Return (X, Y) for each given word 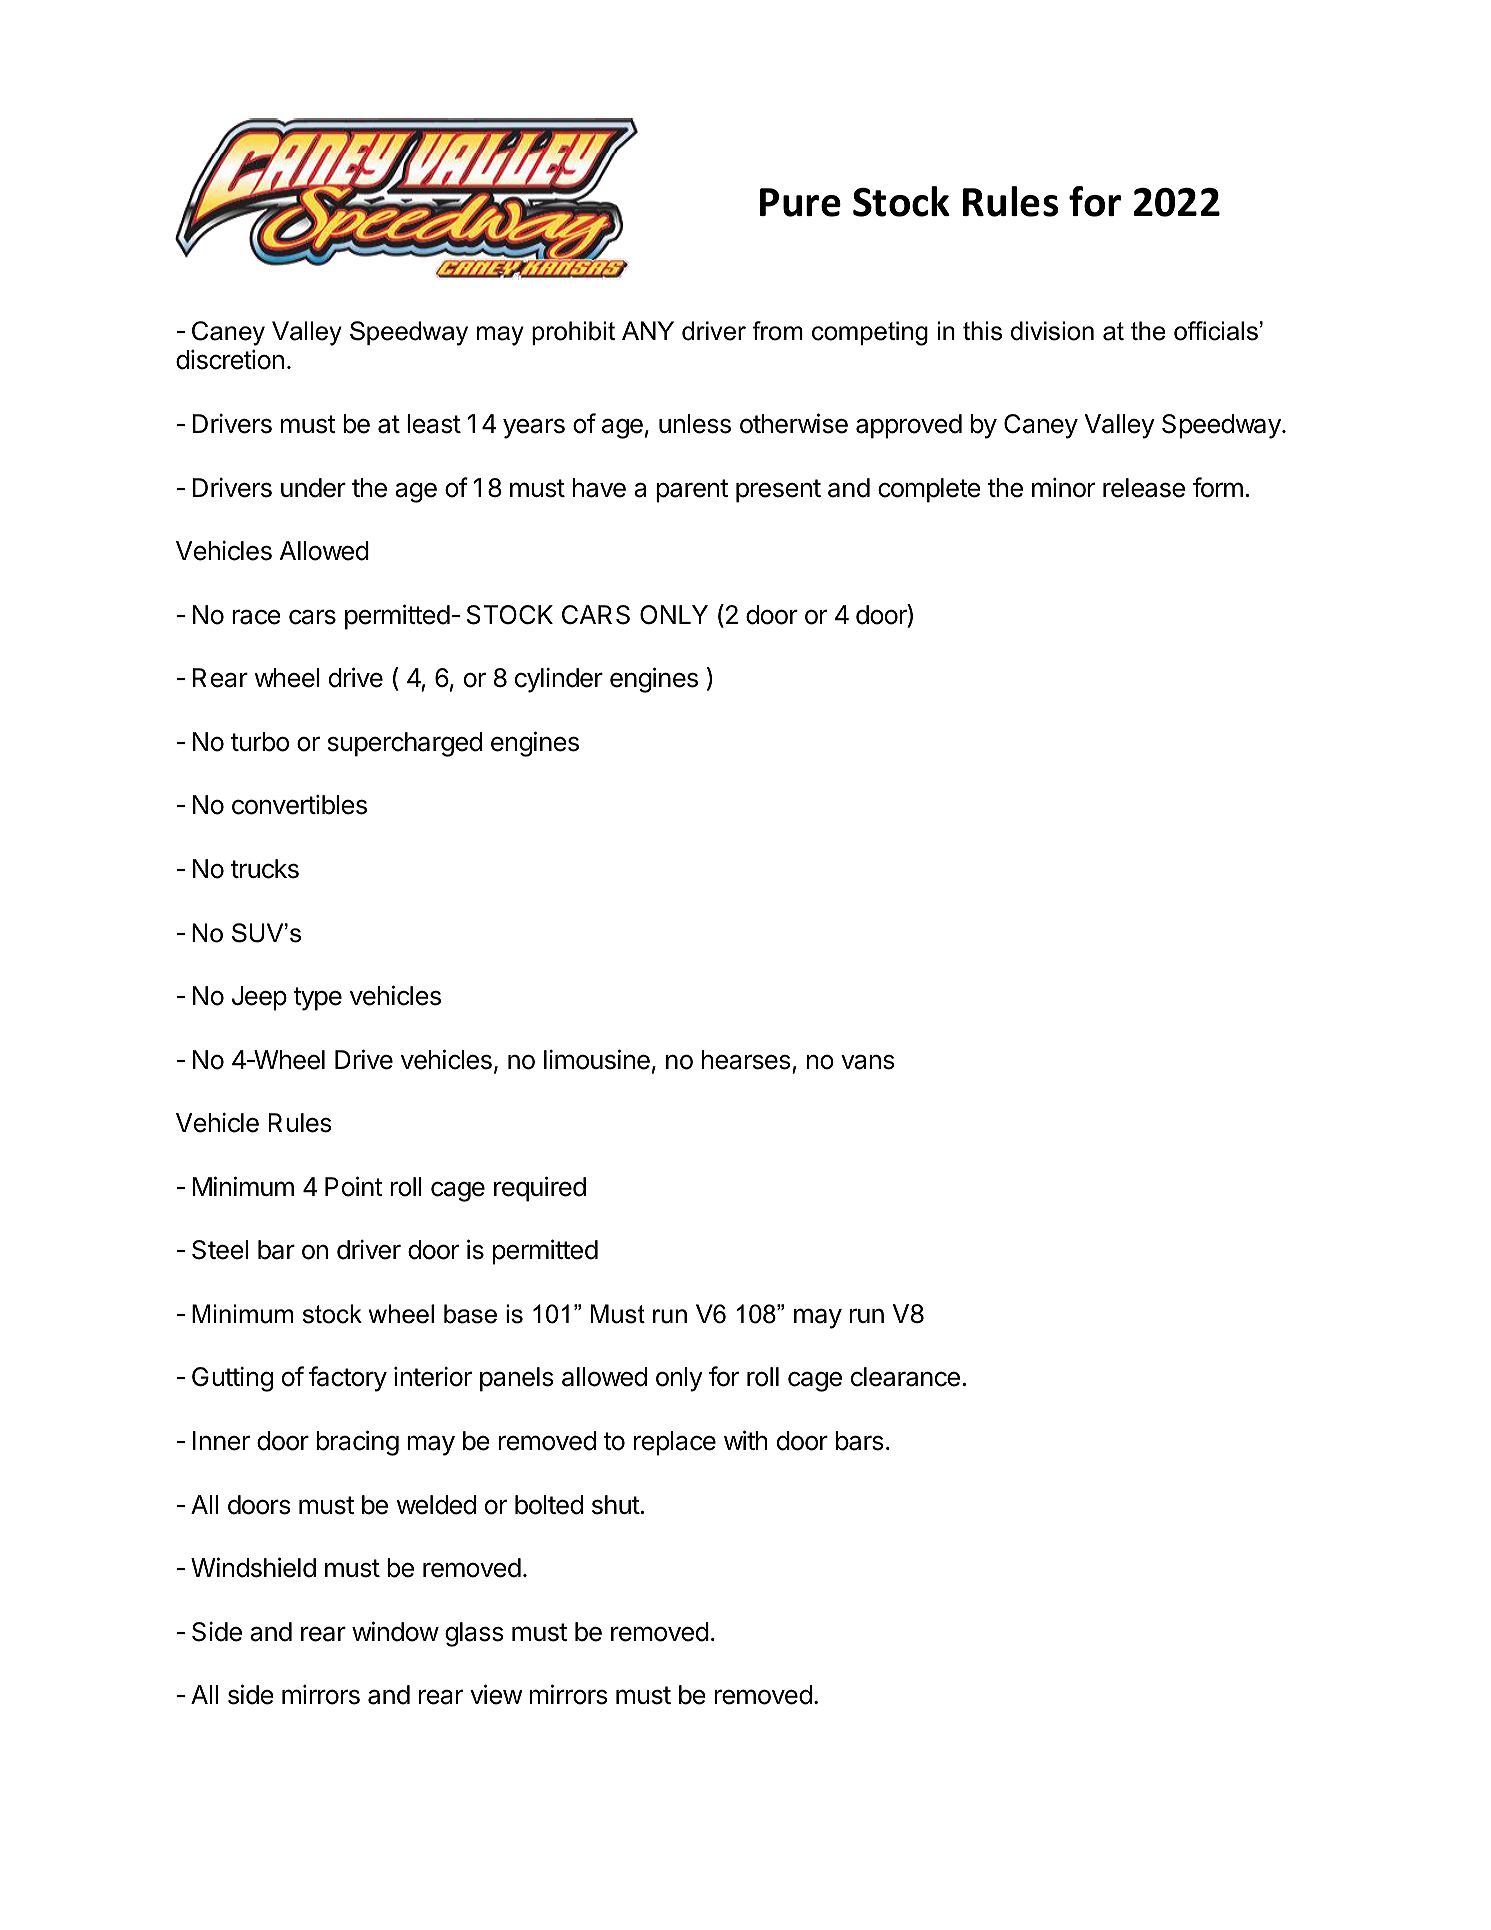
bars (860, 1441)
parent (692, 491)
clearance (905, 1377)
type (317, 999)
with (746, 1440)
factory (348, 1379)
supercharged (405, 744)
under (313, 488)
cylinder (559, 680)
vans (868, 1062)
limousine (597, 1059)
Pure (800, 202)
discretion (230, 360)
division (1052, 331)
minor (1063, 488)
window (395, 1631)
